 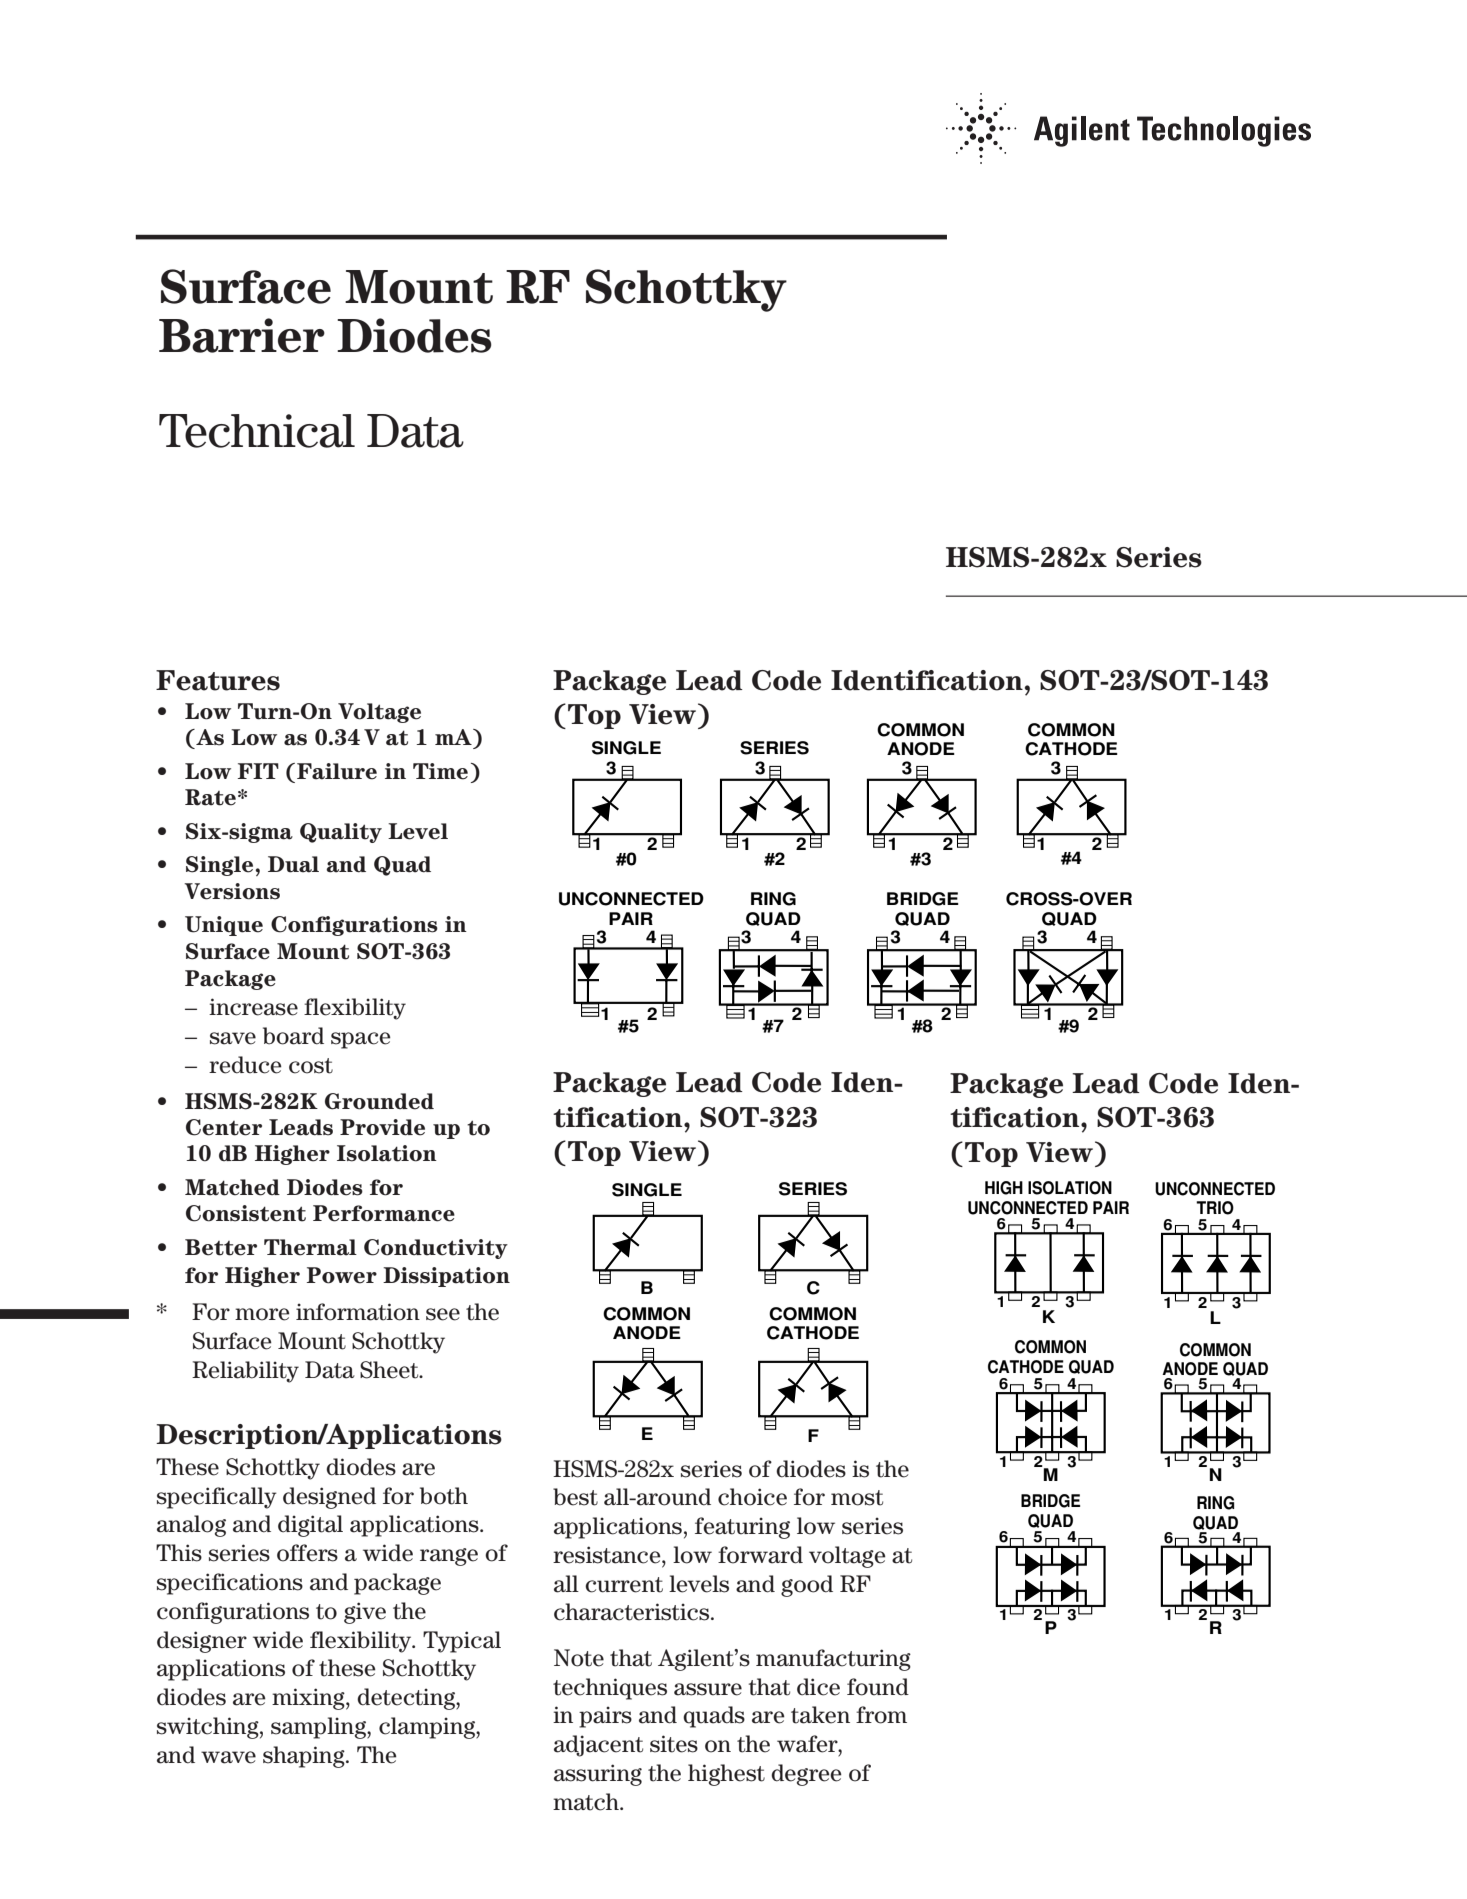 I want to click on Quality, so click(x=341, y=833).
